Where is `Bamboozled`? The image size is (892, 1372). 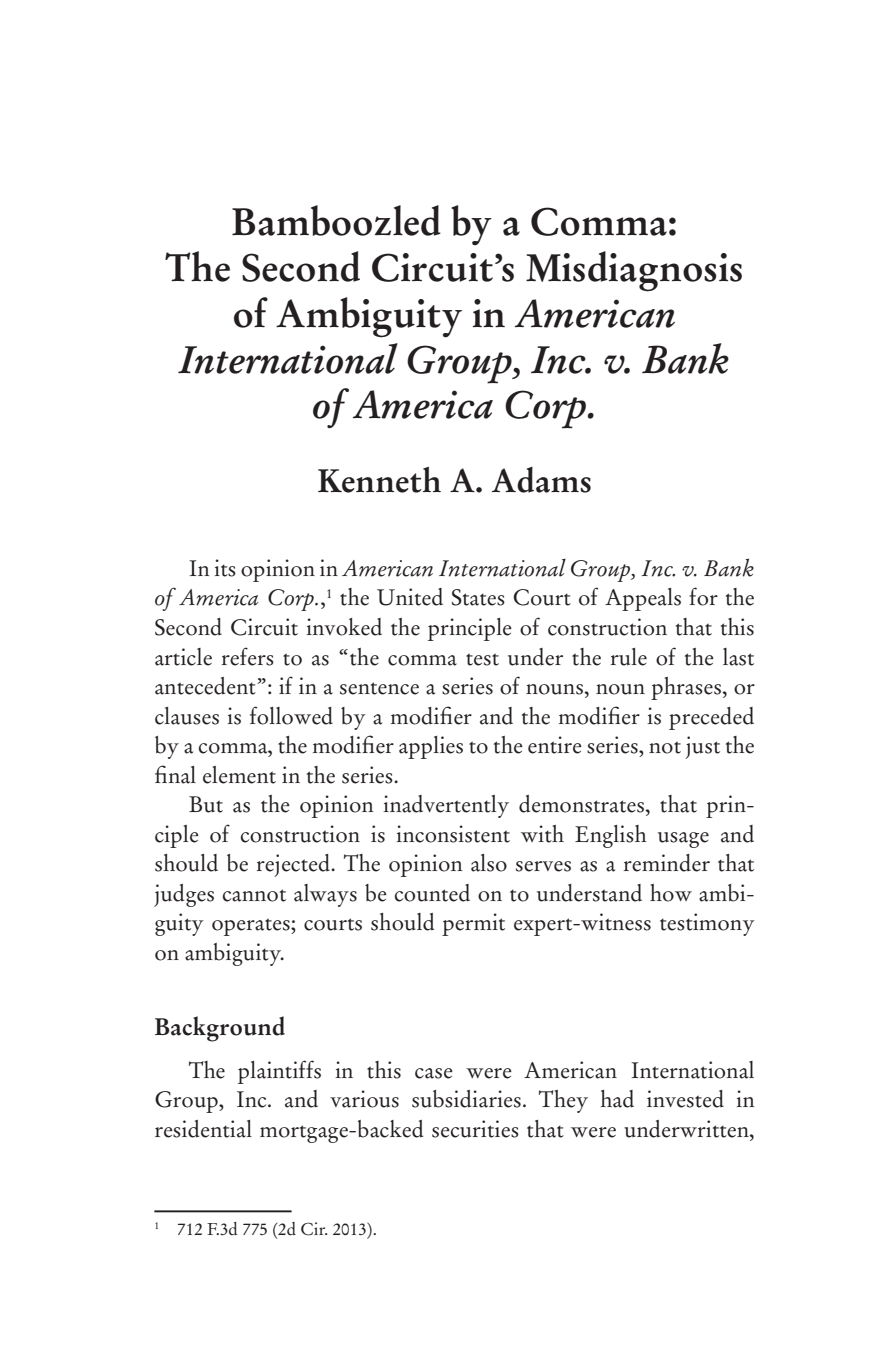 Bamboozled is located at coordinates (336, 220).
